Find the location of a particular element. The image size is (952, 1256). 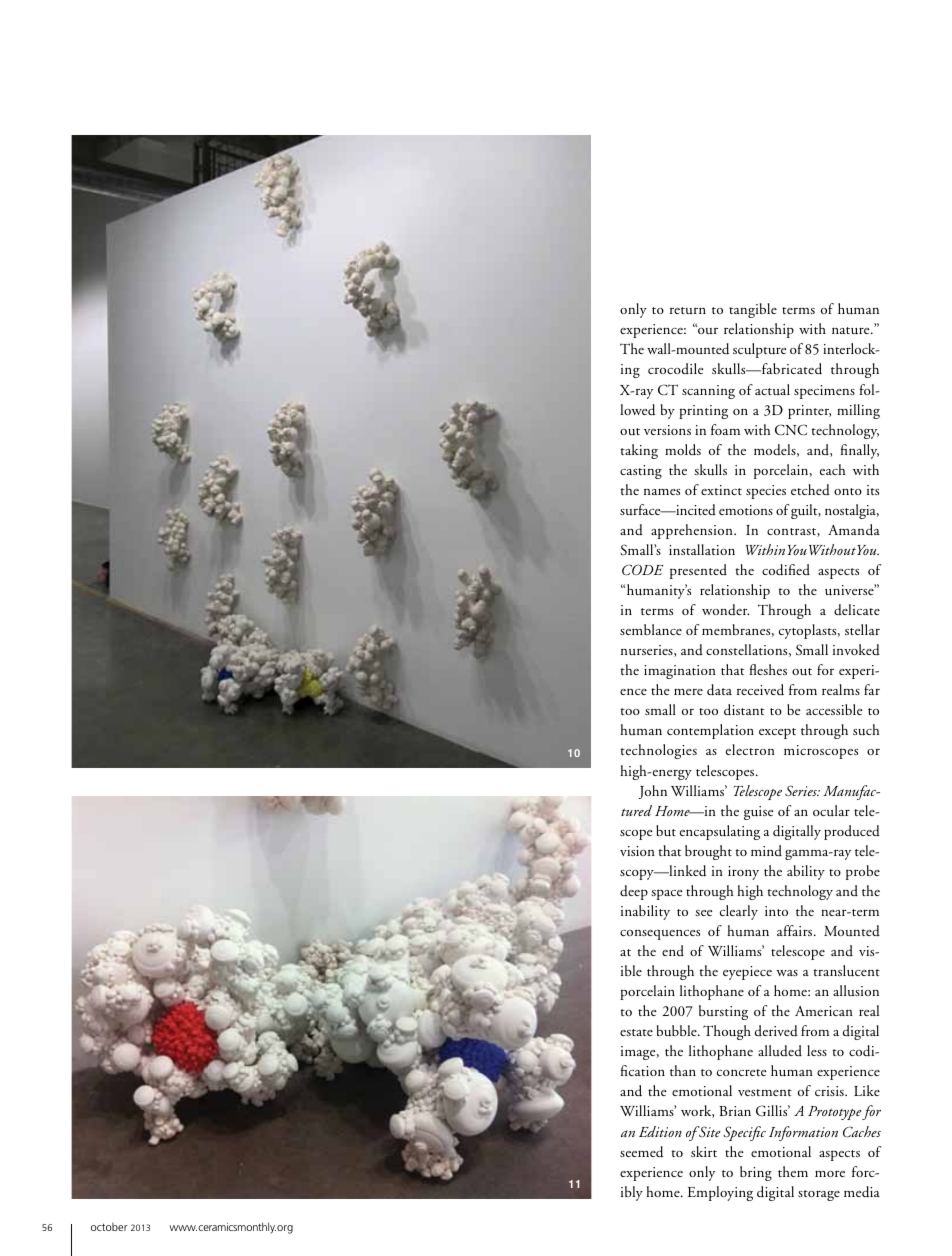

sculpture is located at coordinates (760, 350).
